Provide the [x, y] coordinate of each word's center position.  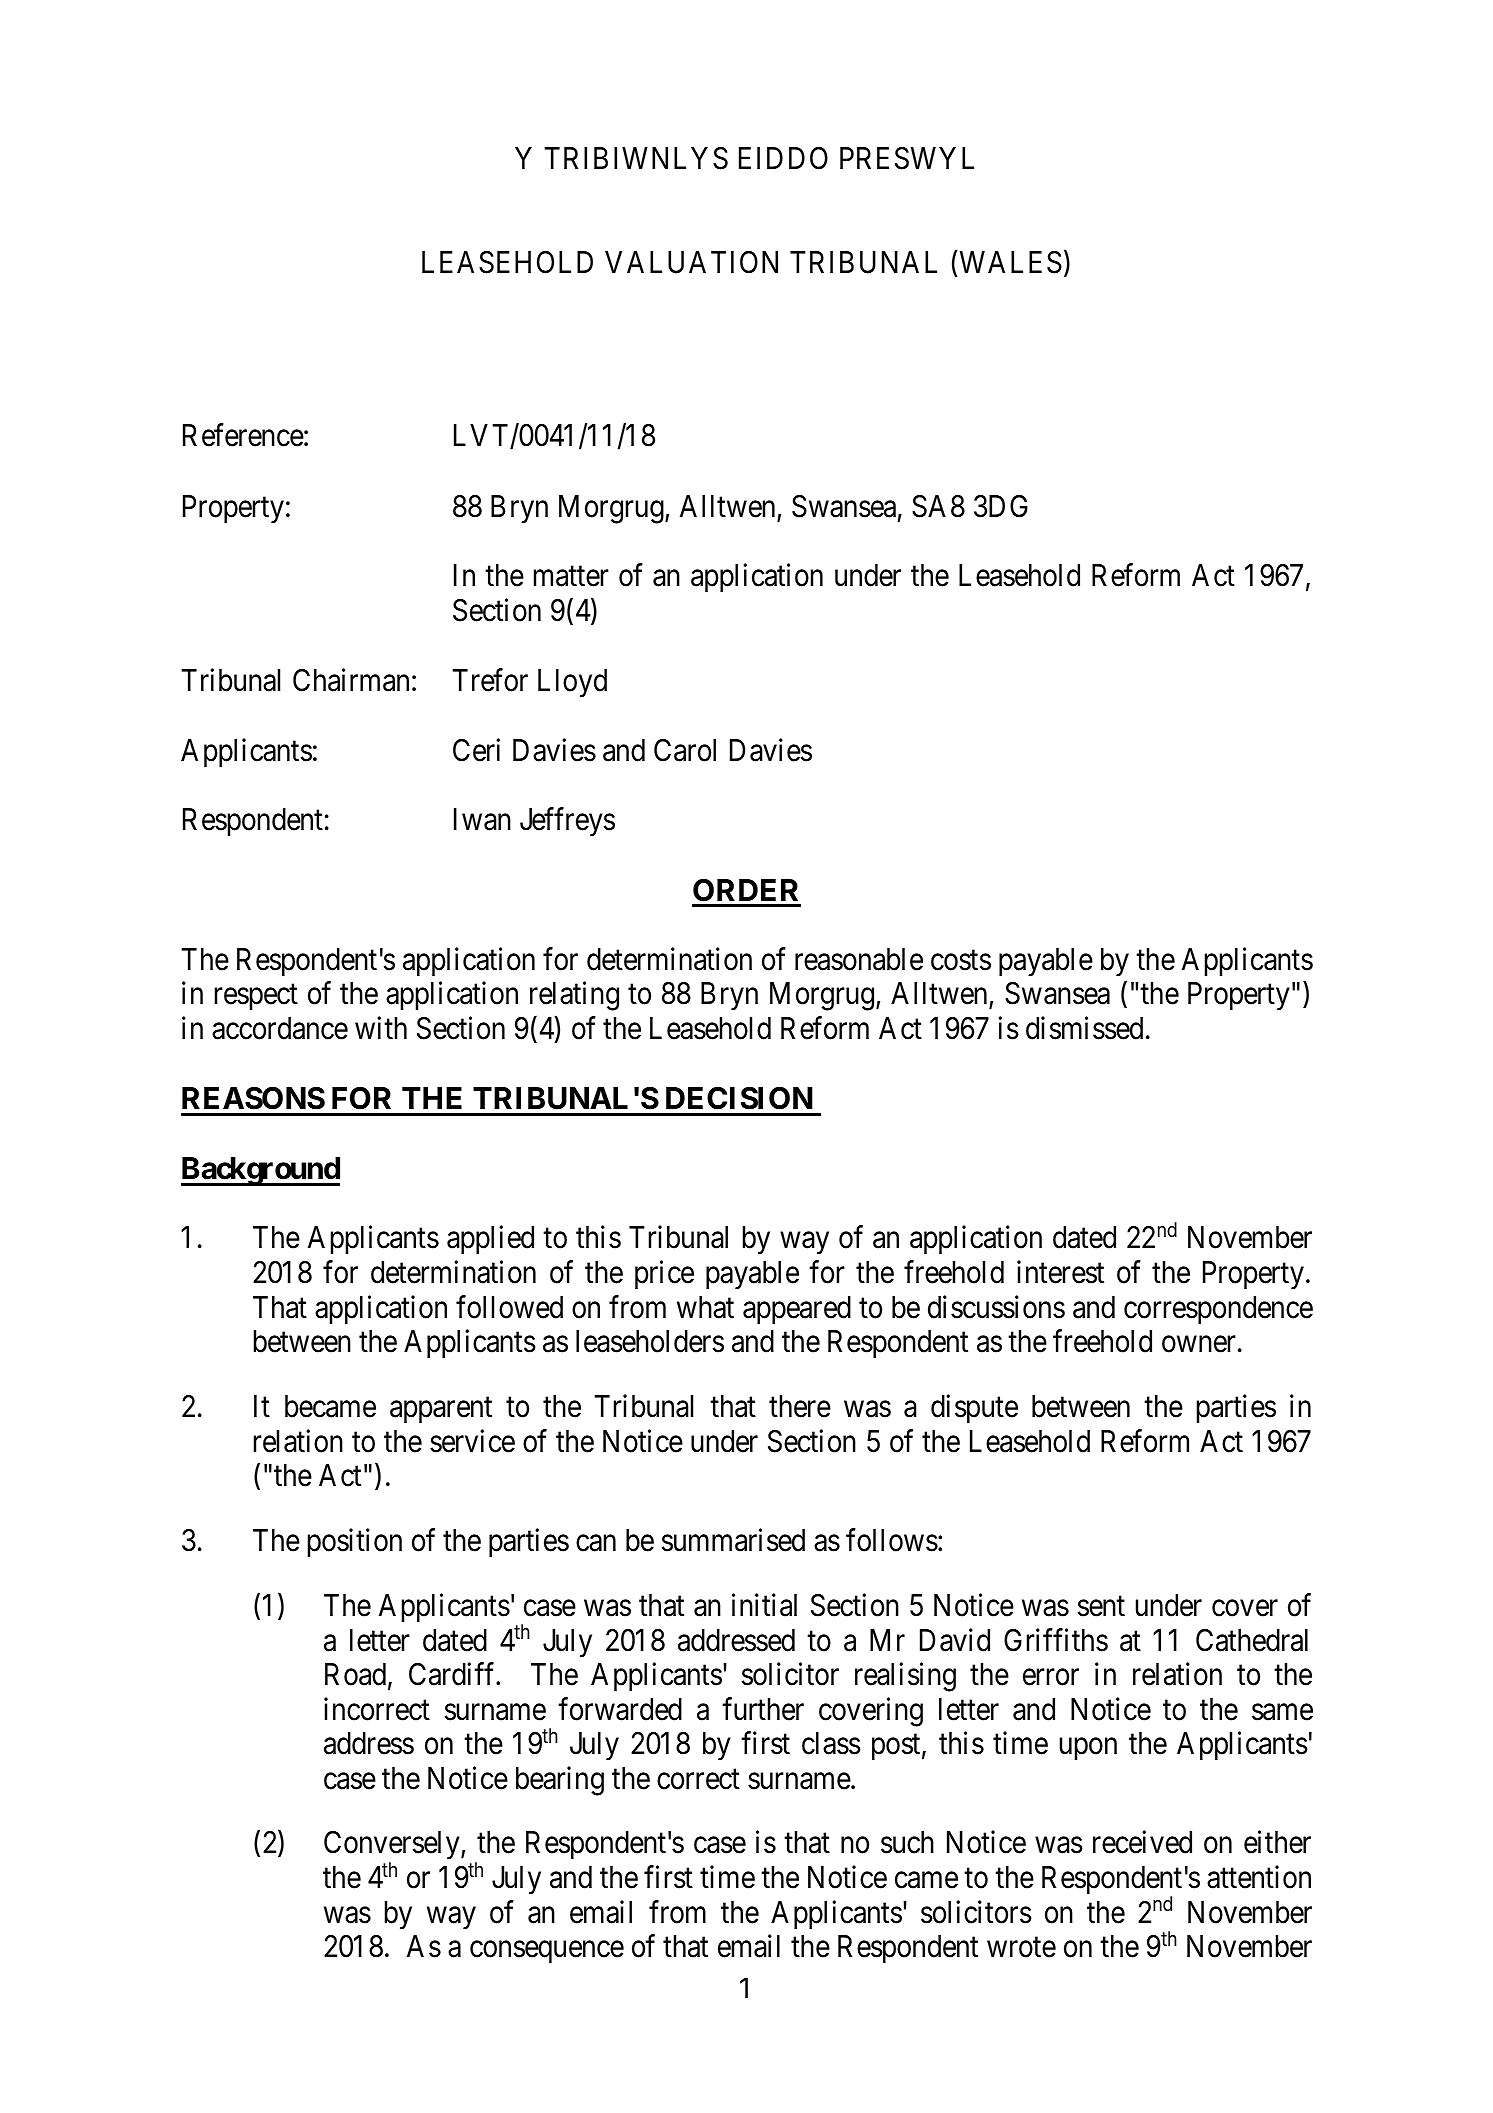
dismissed [1084, 1028]
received [1142, 1842]
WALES [1011, 262]
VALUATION [691, 262]
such [907, 1842]
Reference [243, 435]
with [381, 1028]
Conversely [393, 1847]
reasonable [859, 959]
